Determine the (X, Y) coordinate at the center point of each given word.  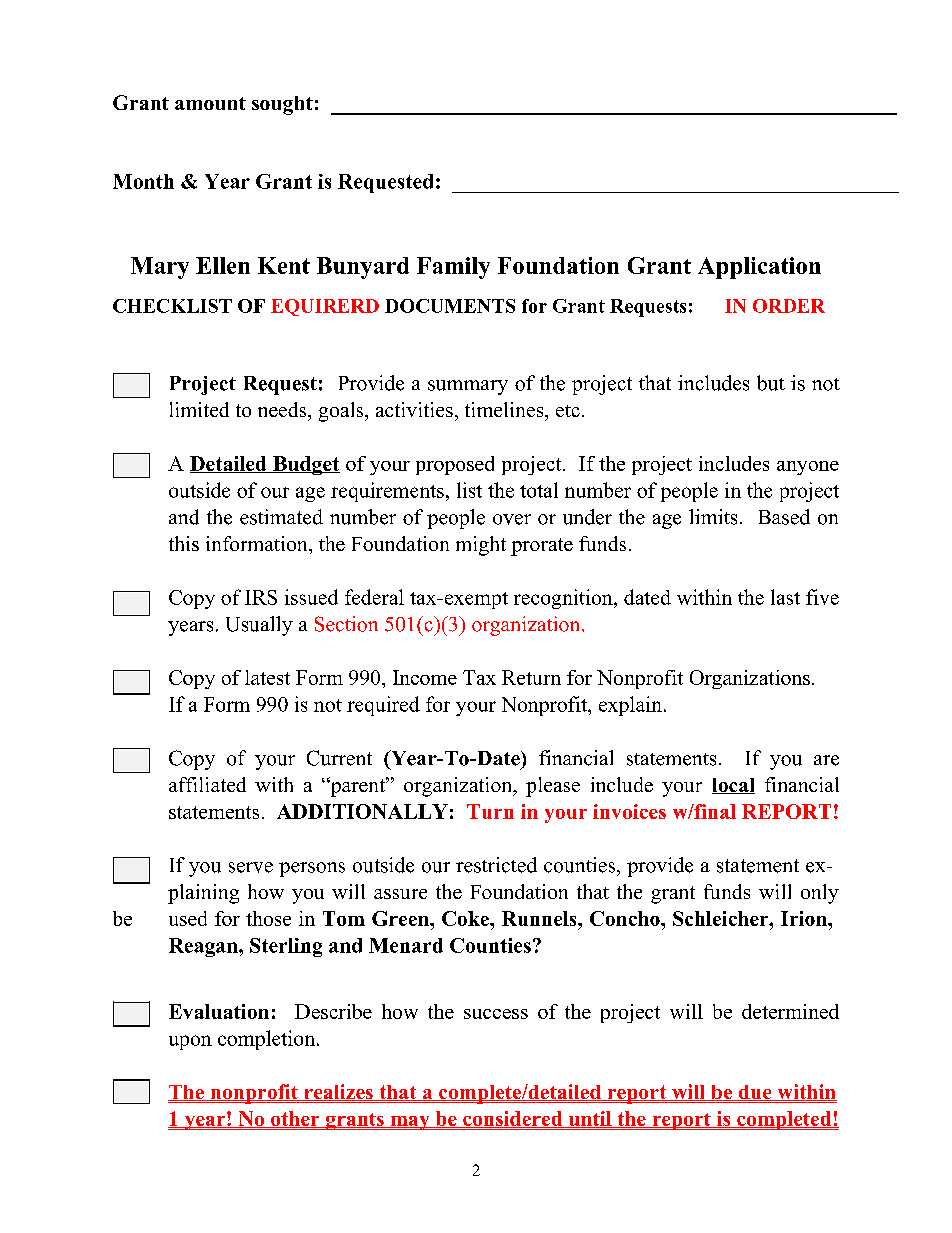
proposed (455, 465)
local (733, 786)
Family (453, 268)
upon (190, 1042)
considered (513, 1119)
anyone (808, 468)
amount (210, 103)
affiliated (207, 784)
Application (759, 268)
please (553, 787)
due (755, 1093)
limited (199, 409)
